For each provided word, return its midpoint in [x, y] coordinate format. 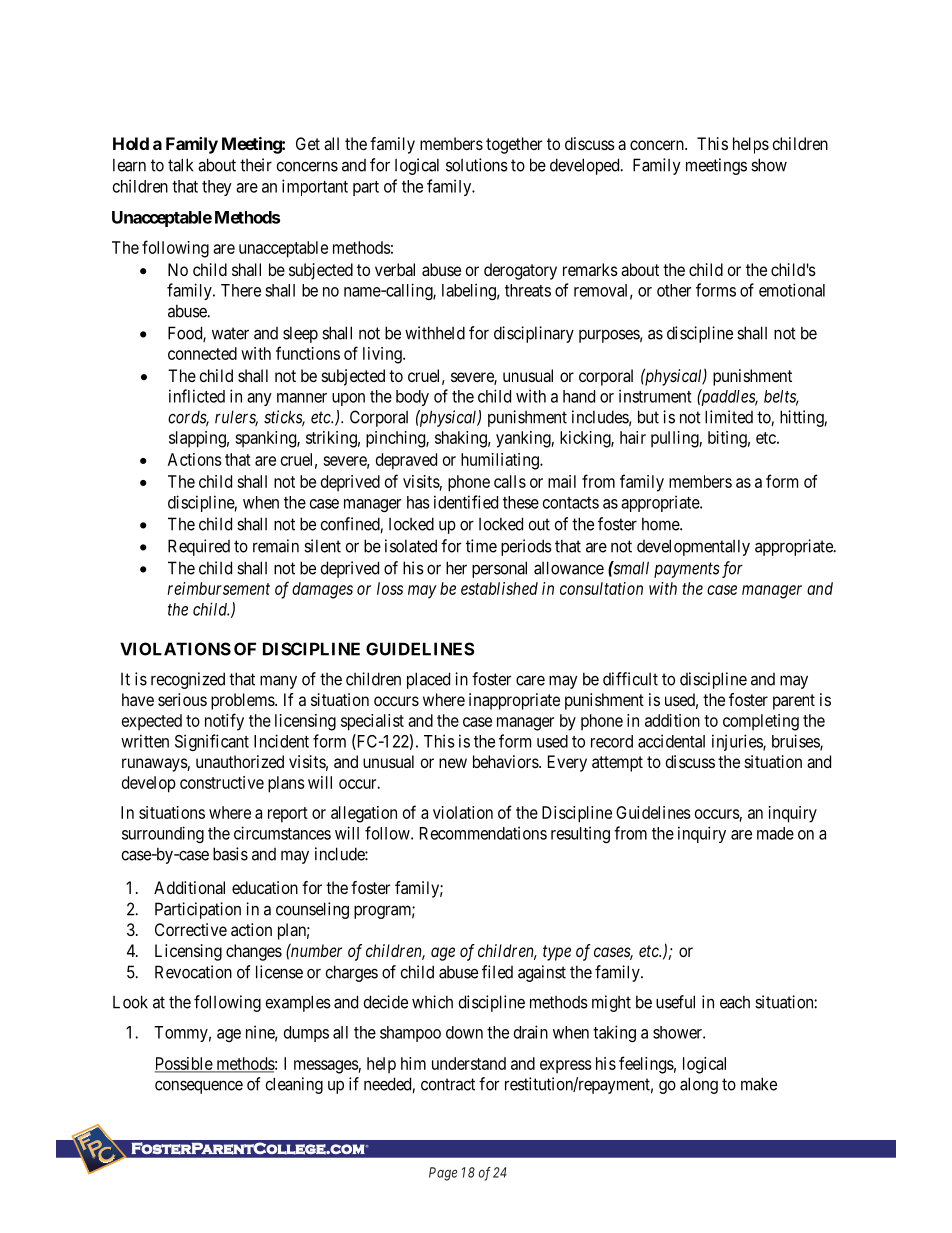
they [217, 188]
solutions [477, 165]
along [699, 1085]
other [674, 290]
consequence [199, 1087]
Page [443, 1174]
